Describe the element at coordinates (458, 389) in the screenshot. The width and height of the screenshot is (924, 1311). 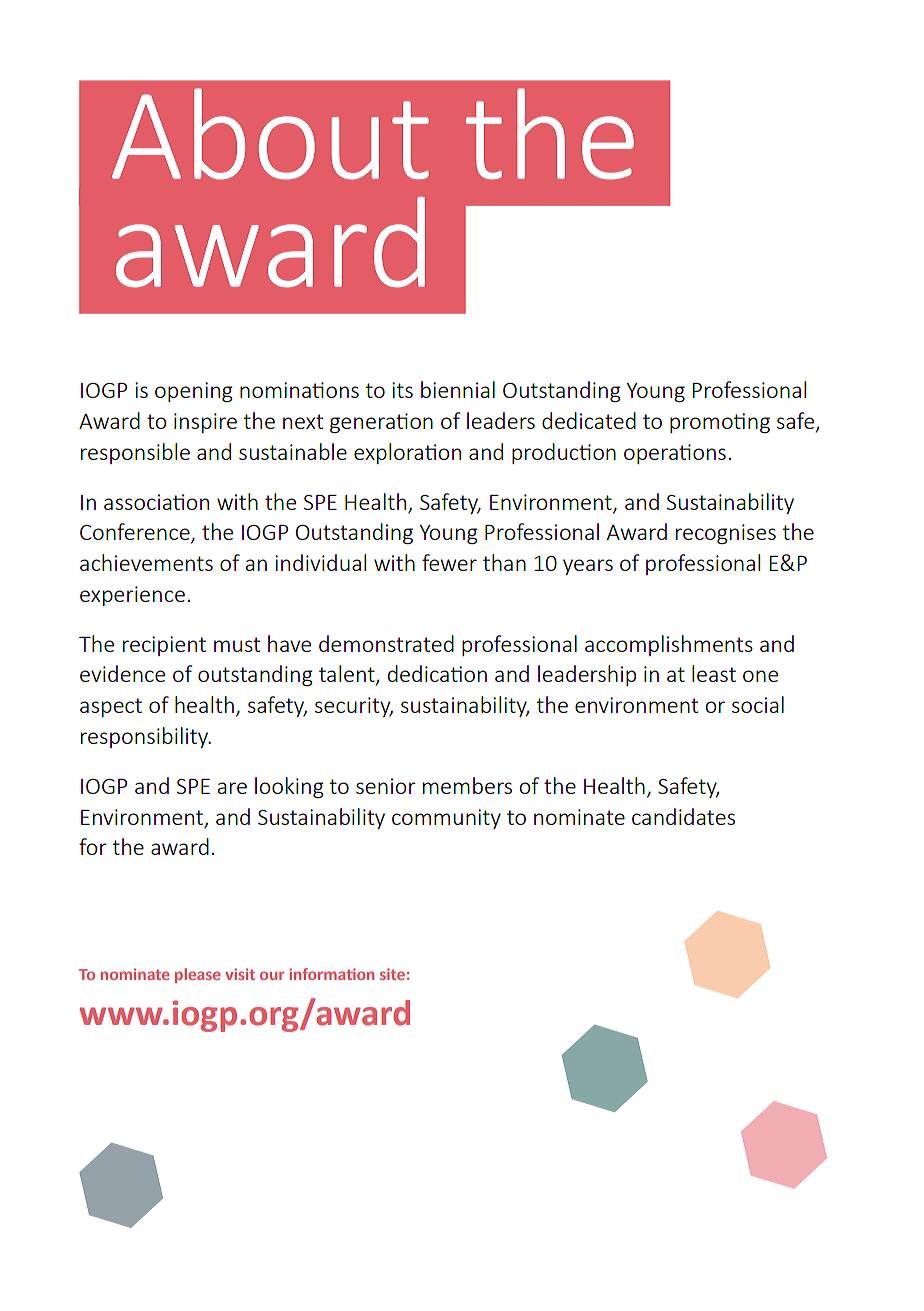
I see `biennial` at that location.
